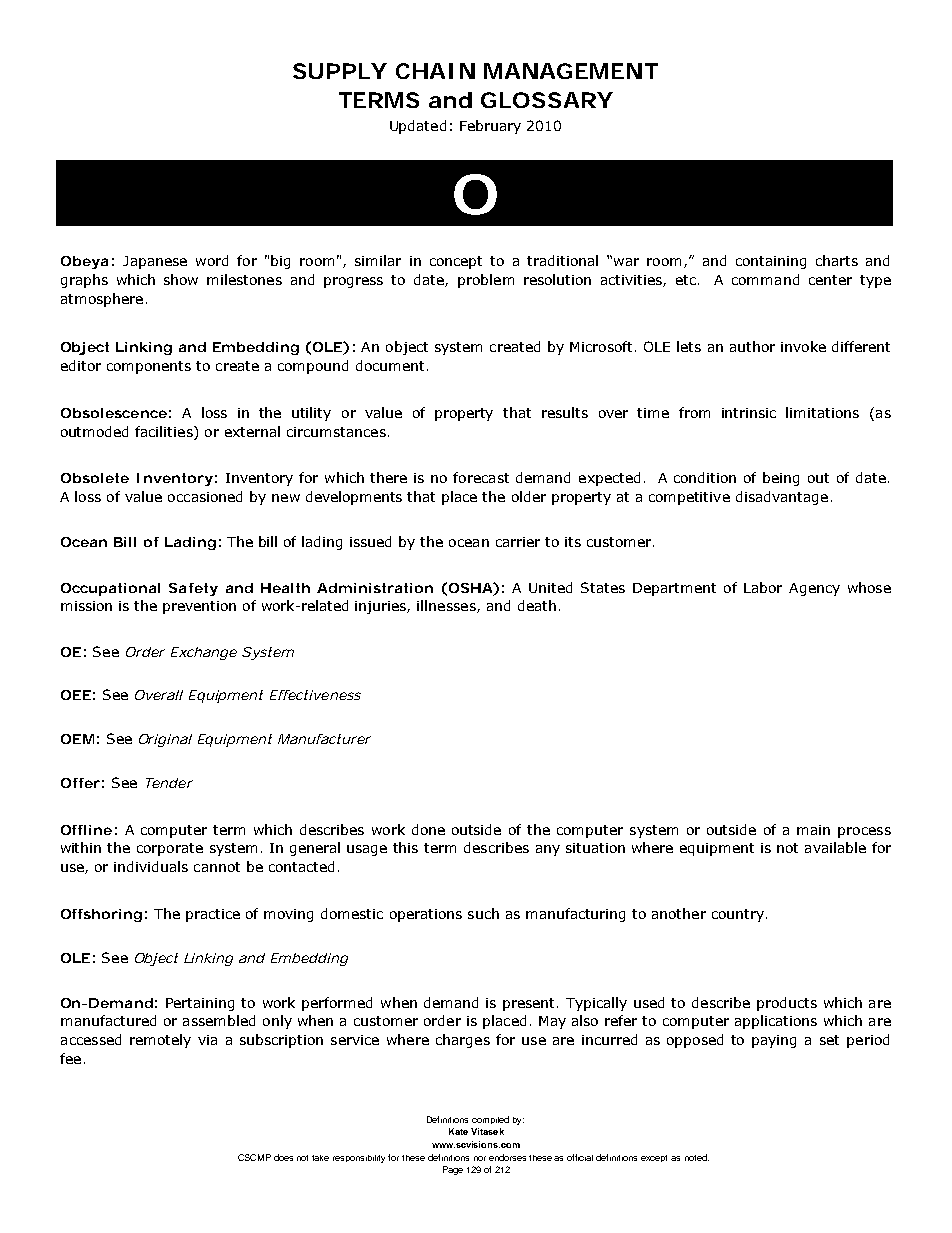  I want to click on noted, so click(697, 1157).
